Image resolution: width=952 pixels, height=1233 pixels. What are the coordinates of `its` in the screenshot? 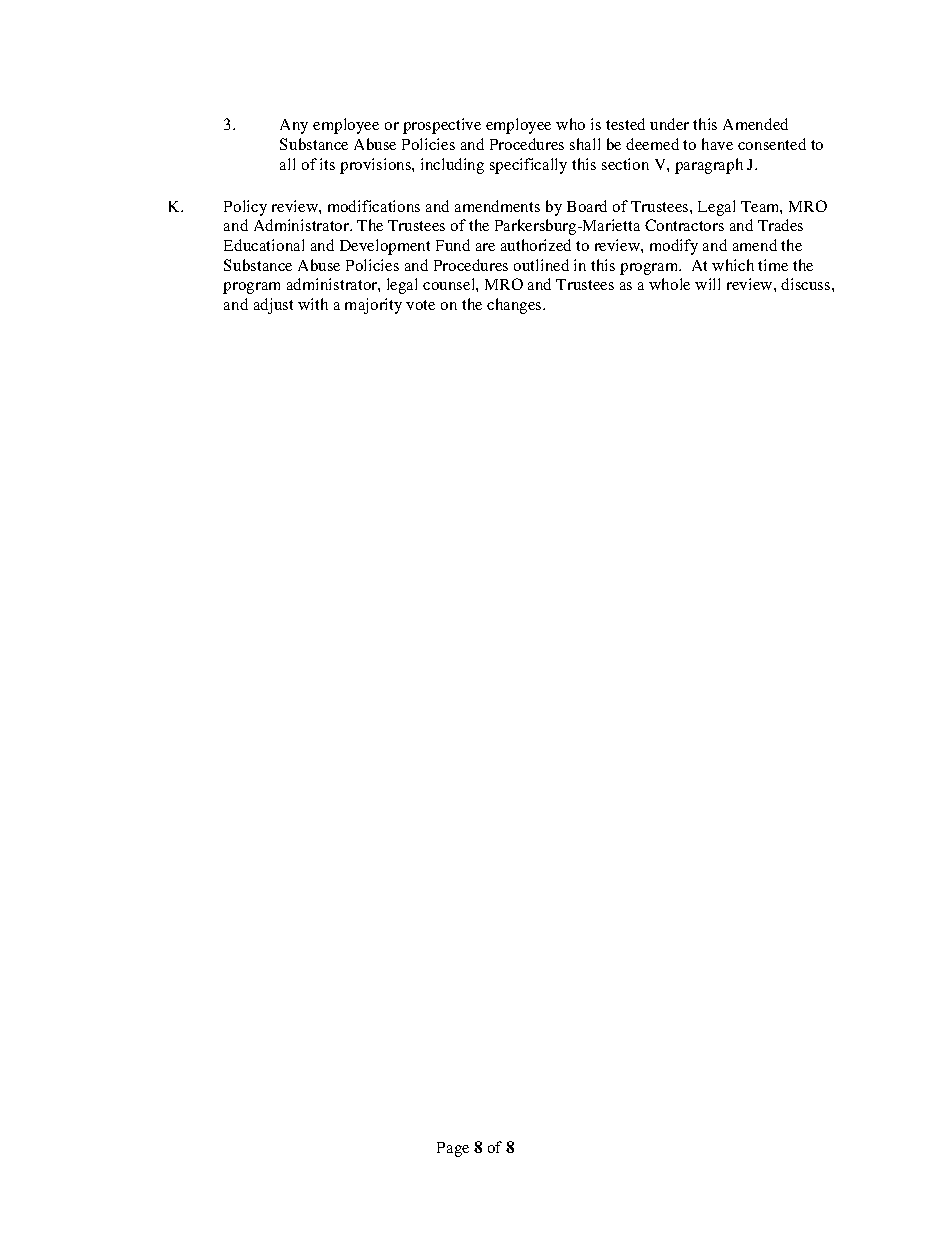 It's located at (327, 164).
